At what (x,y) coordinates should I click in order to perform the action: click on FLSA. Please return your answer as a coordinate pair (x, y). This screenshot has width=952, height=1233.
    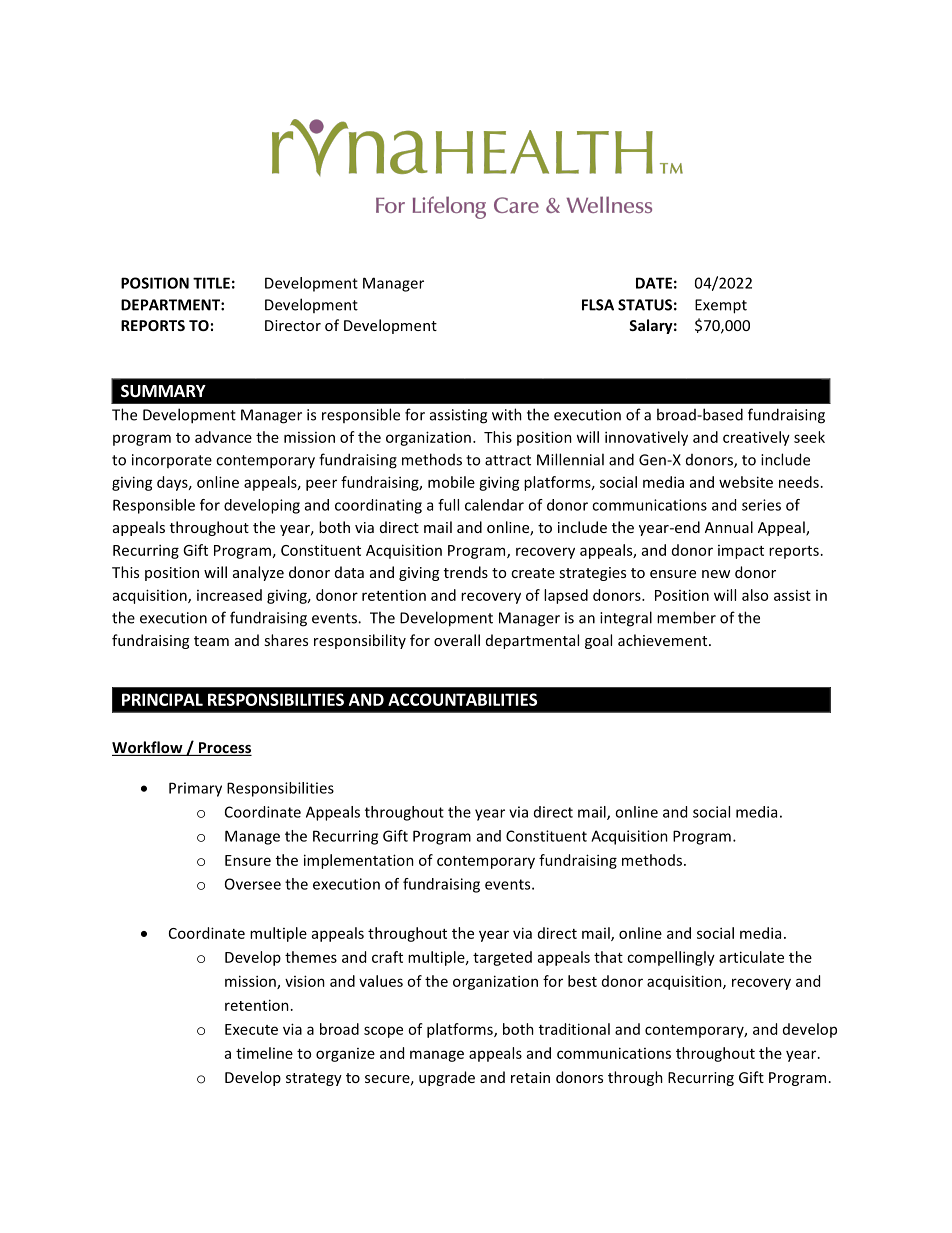
    Looking at the image, I should click on (598, 305).
